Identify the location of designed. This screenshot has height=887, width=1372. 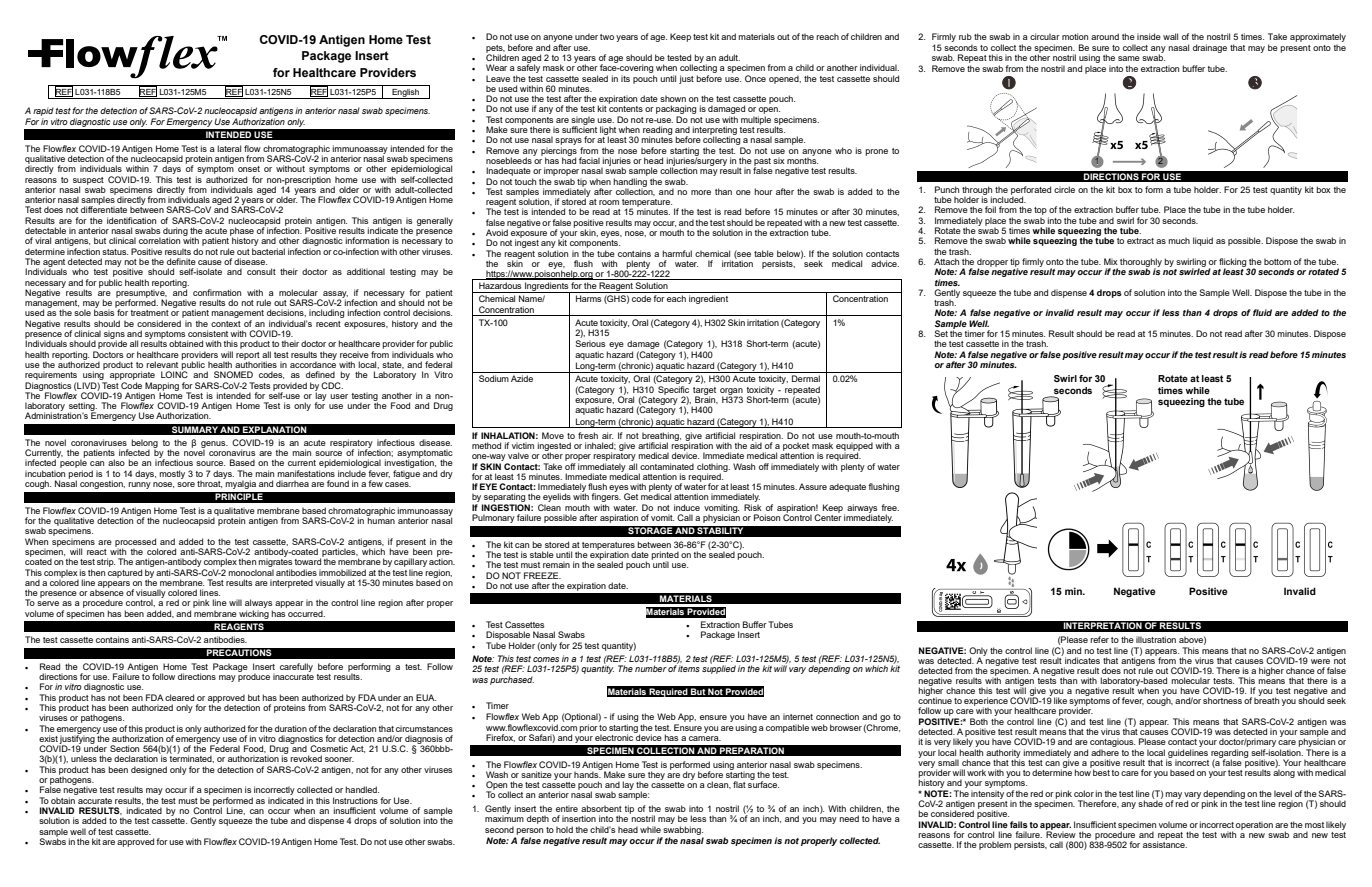
(149, 770).
